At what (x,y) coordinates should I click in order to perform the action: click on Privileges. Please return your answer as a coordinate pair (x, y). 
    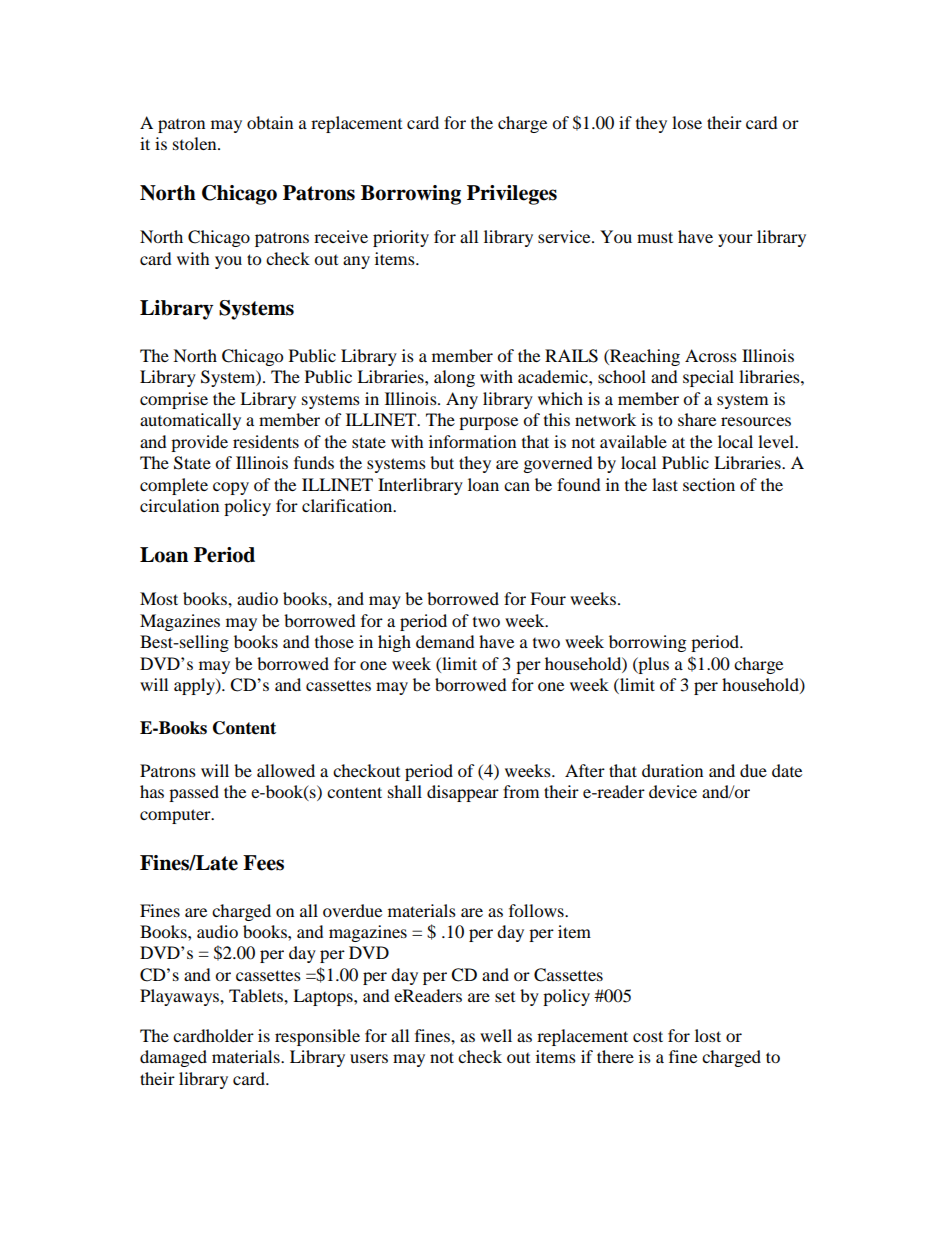
    Looking at the image, I should click on (512, 195).
